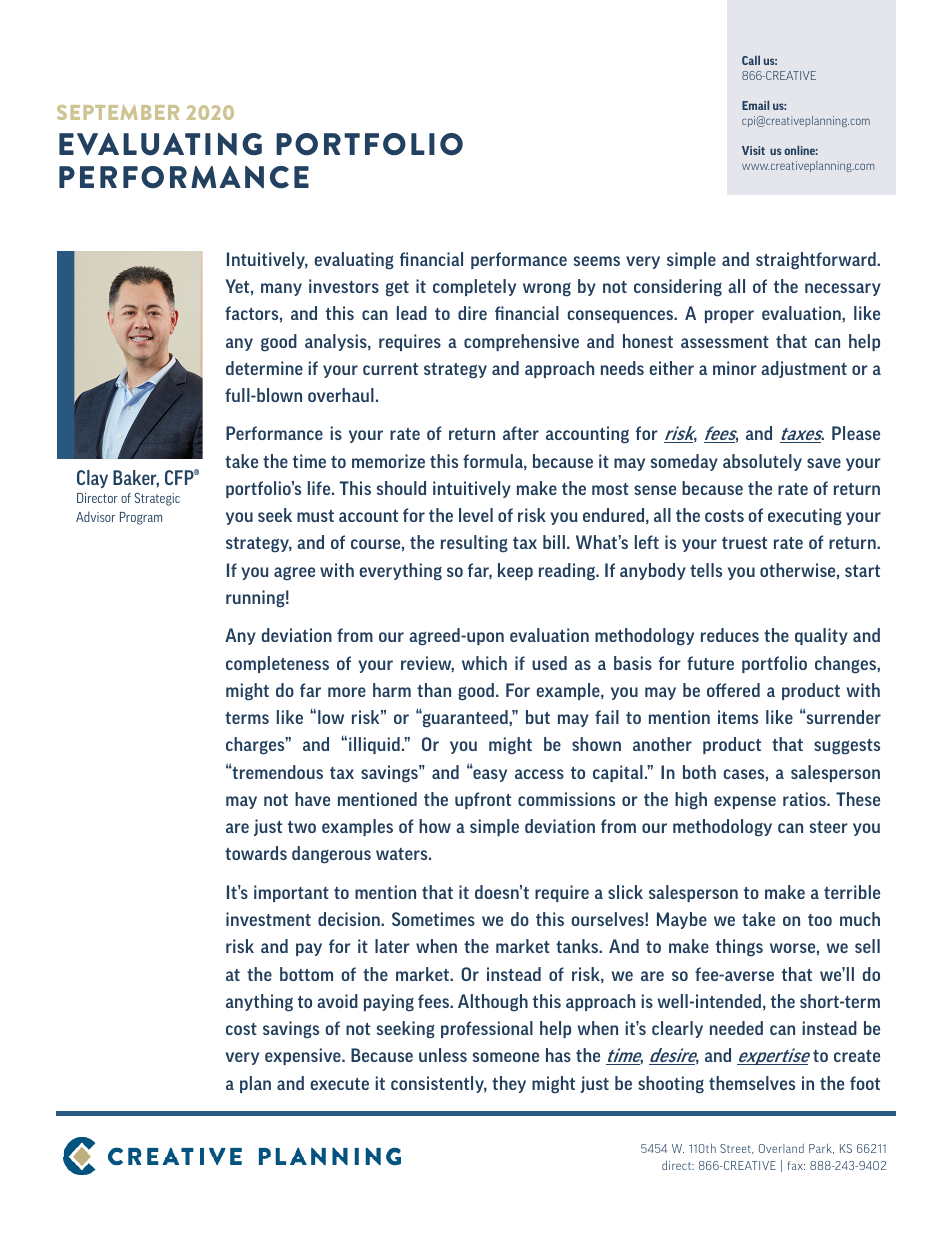 This page has height=1233, width=952. What do you see at coordinates (805, 799) in the page?
I see `ratios` at bounding box center [805, 799].
